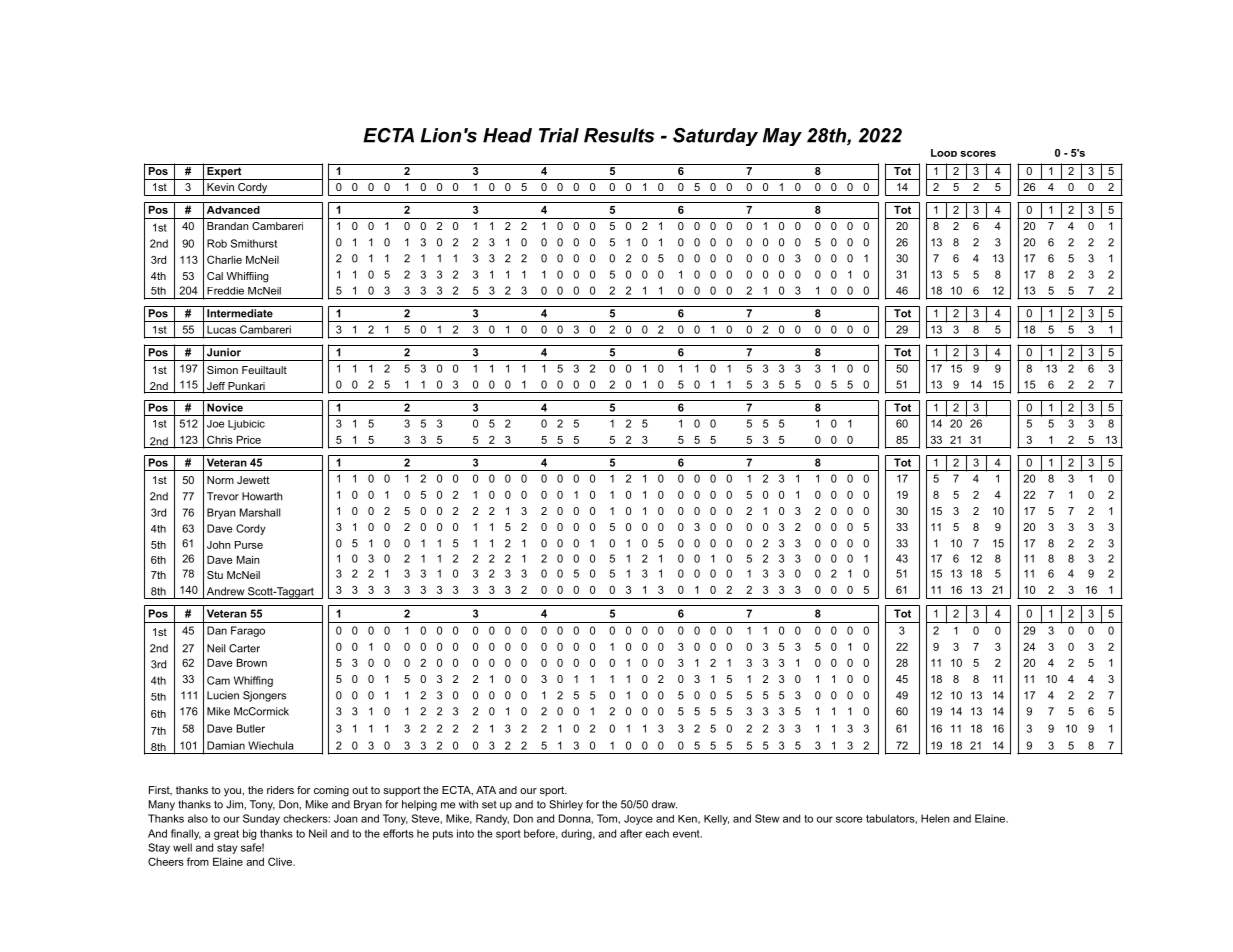  I want to click on Howarth, so click(262, 496).
